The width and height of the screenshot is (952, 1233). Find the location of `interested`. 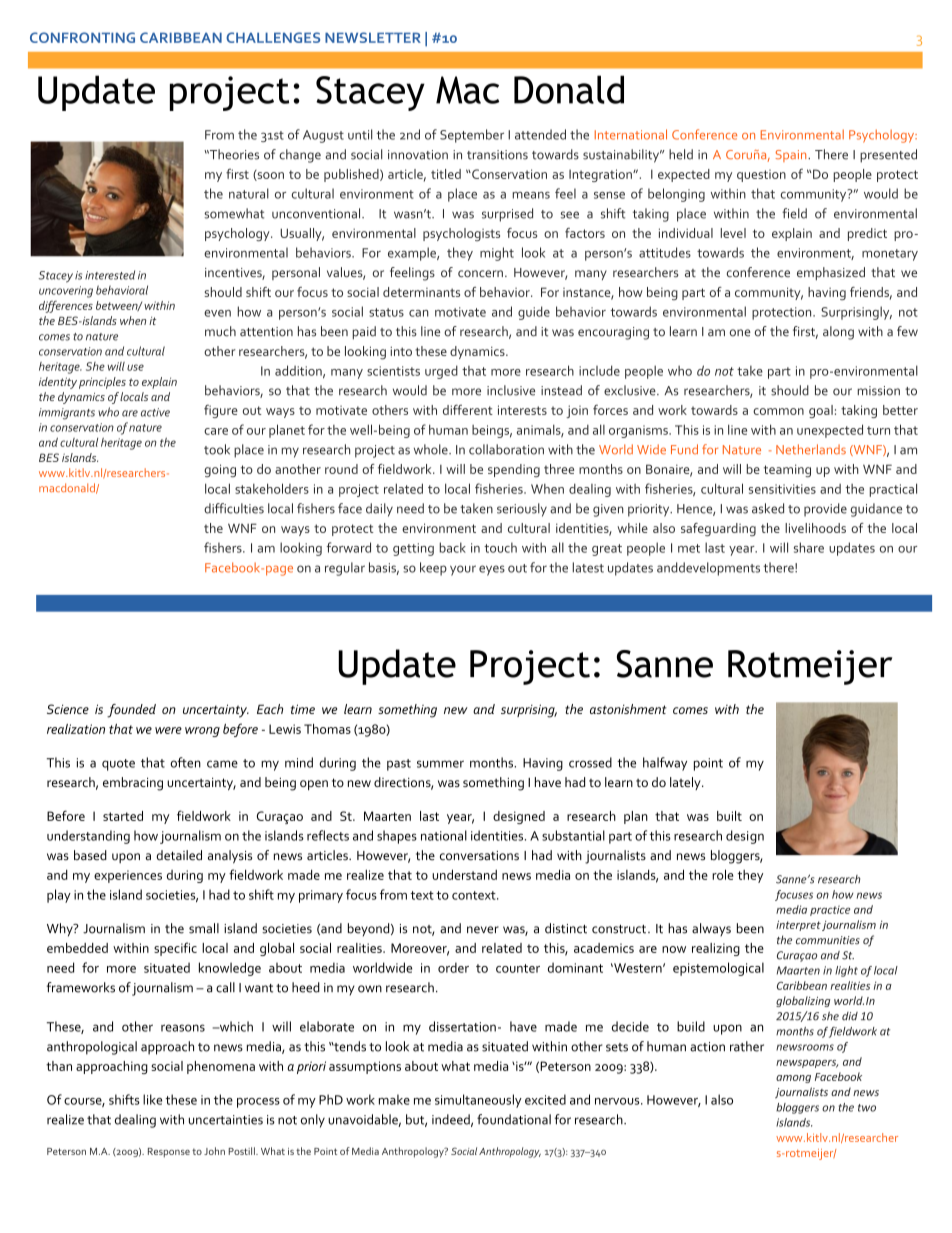

interested is located at coordinates (110, 275).
